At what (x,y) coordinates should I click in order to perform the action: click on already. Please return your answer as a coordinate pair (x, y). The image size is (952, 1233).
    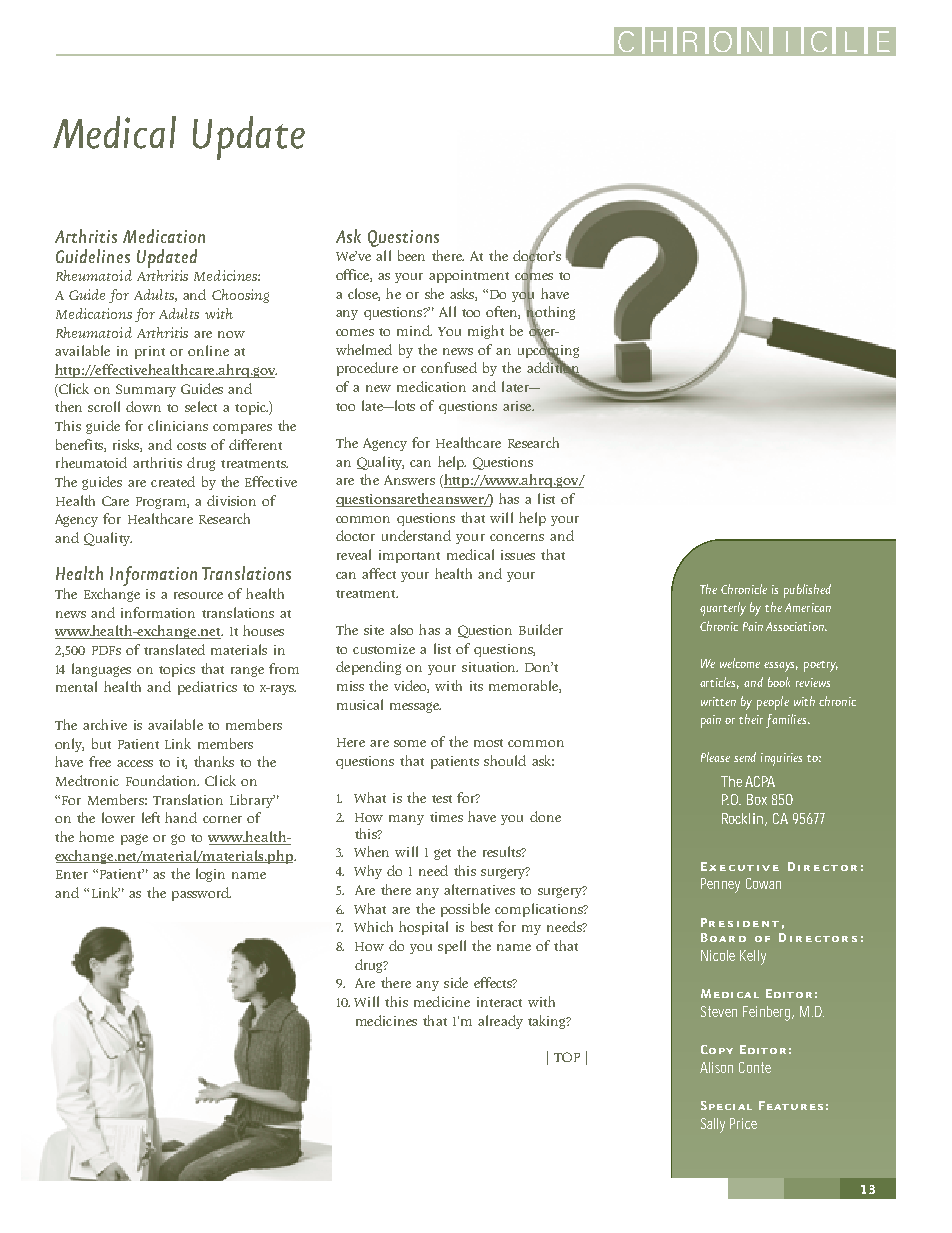
    Looking at the image, I should click on (500, 1022).
